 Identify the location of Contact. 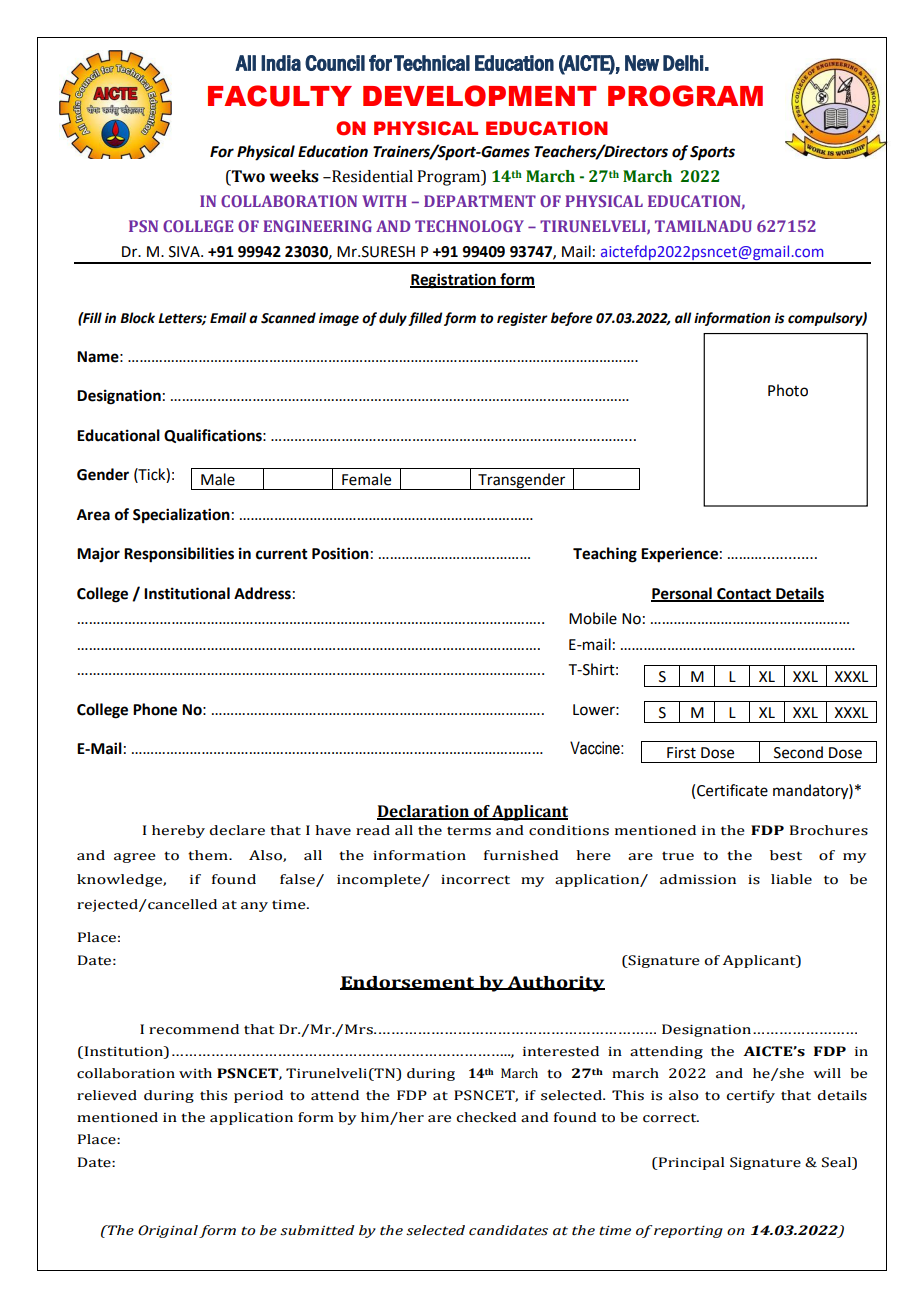
(744, 595).
